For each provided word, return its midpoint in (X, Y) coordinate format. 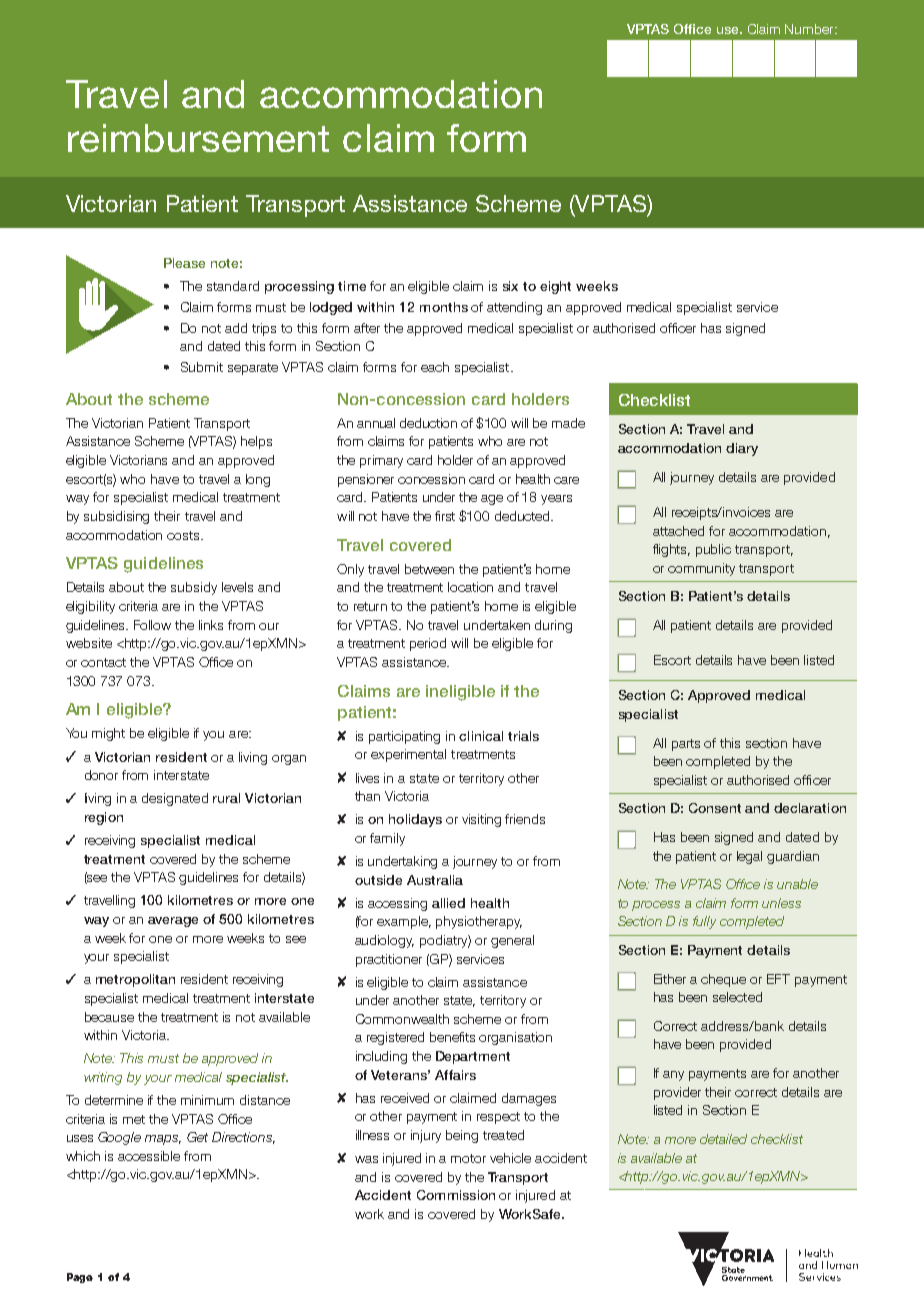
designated (175, 799)
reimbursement (198, 138)
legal (749, 857)
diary (742, 449)
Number (810, 29)
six (510, 286)
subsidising (116, 517)
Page (80, 1278)
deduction (428, 423)
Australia (435, 880)
